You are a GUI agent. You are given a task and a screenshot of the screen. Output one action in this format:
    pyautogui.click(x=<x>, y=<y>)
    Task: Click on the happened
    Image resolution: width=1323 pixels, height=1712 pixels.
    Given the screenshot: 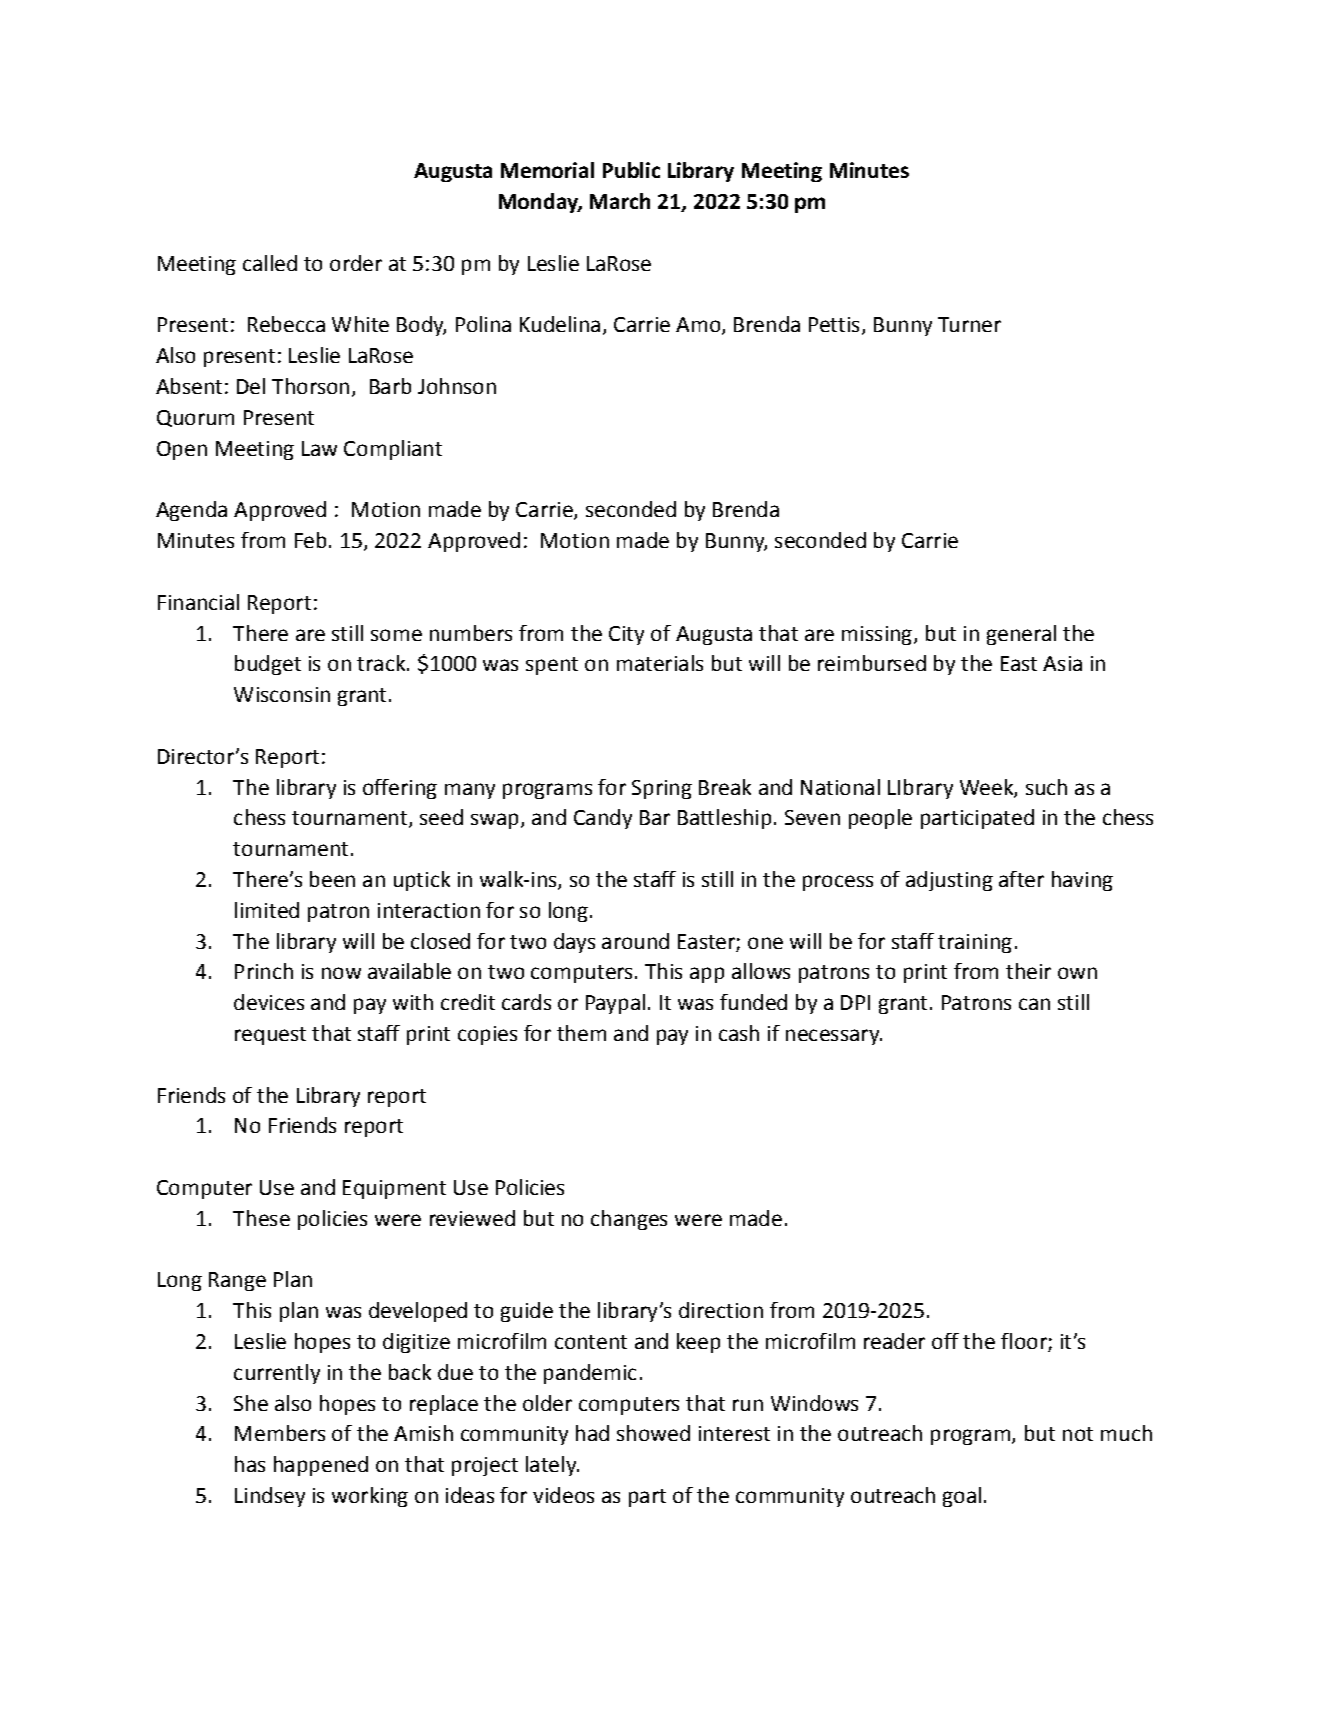 What is the action you would take?
    pyautogui.click(x=321, y=1466)
